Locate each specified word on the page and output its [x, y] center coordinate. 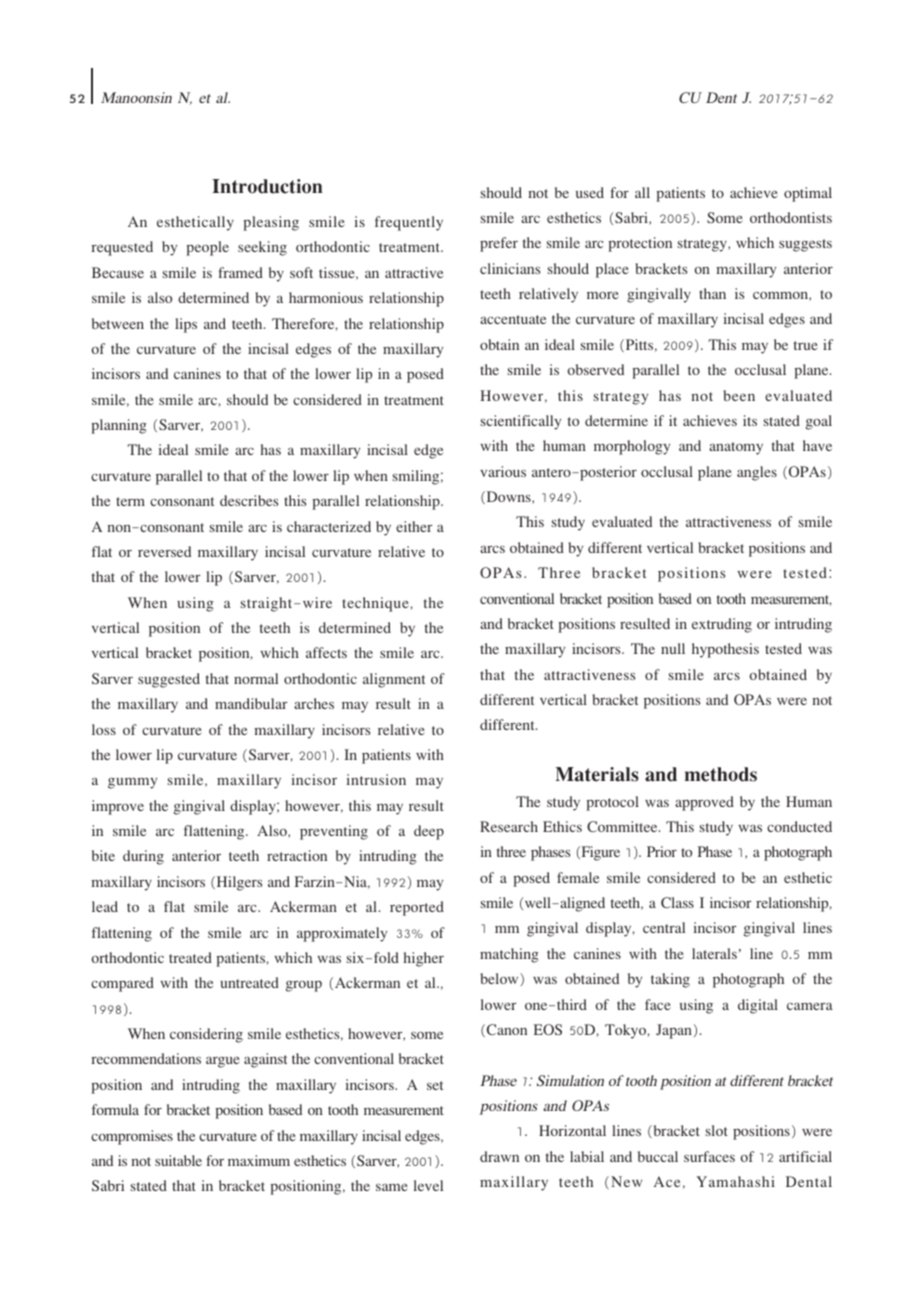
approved [704, 803]
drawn [499, 1156]
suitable [178, 1160]
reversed [164, 551]
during [143, 857]
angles [757, 473]
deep [429, 832]
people [207, 248]
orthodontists [791, 217]
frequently [409, 223]
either [414, 526]
